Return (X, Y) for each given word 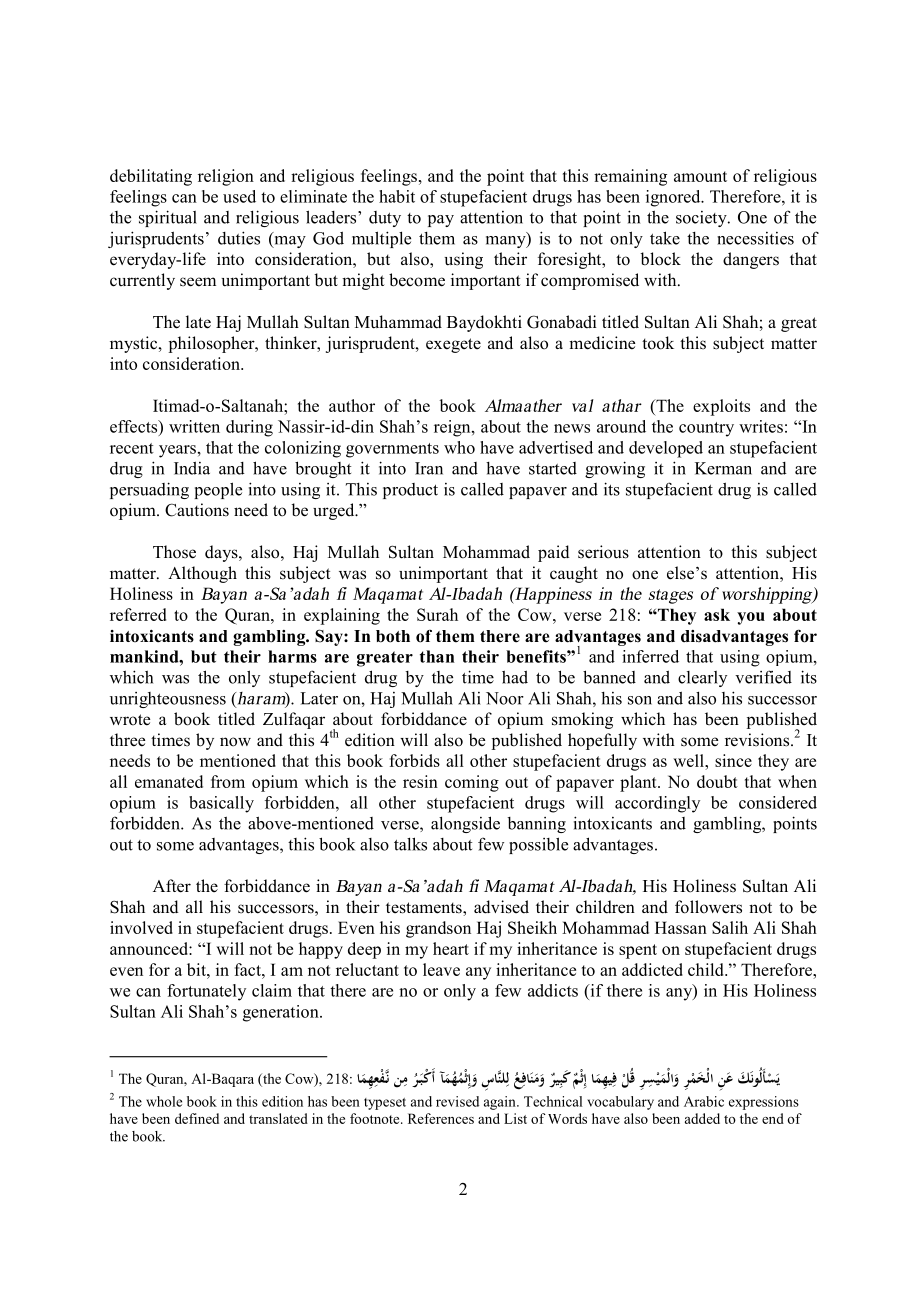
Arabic (704, 1101)
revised (457, 1101)
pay (441, 221)
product (410, 491)
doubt (717, 781)
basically (221, 804)
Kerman (723, 468)
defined (197, 1118)
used (239, 196)
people (218, 490)
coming (472, 783)
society (702, 219)
